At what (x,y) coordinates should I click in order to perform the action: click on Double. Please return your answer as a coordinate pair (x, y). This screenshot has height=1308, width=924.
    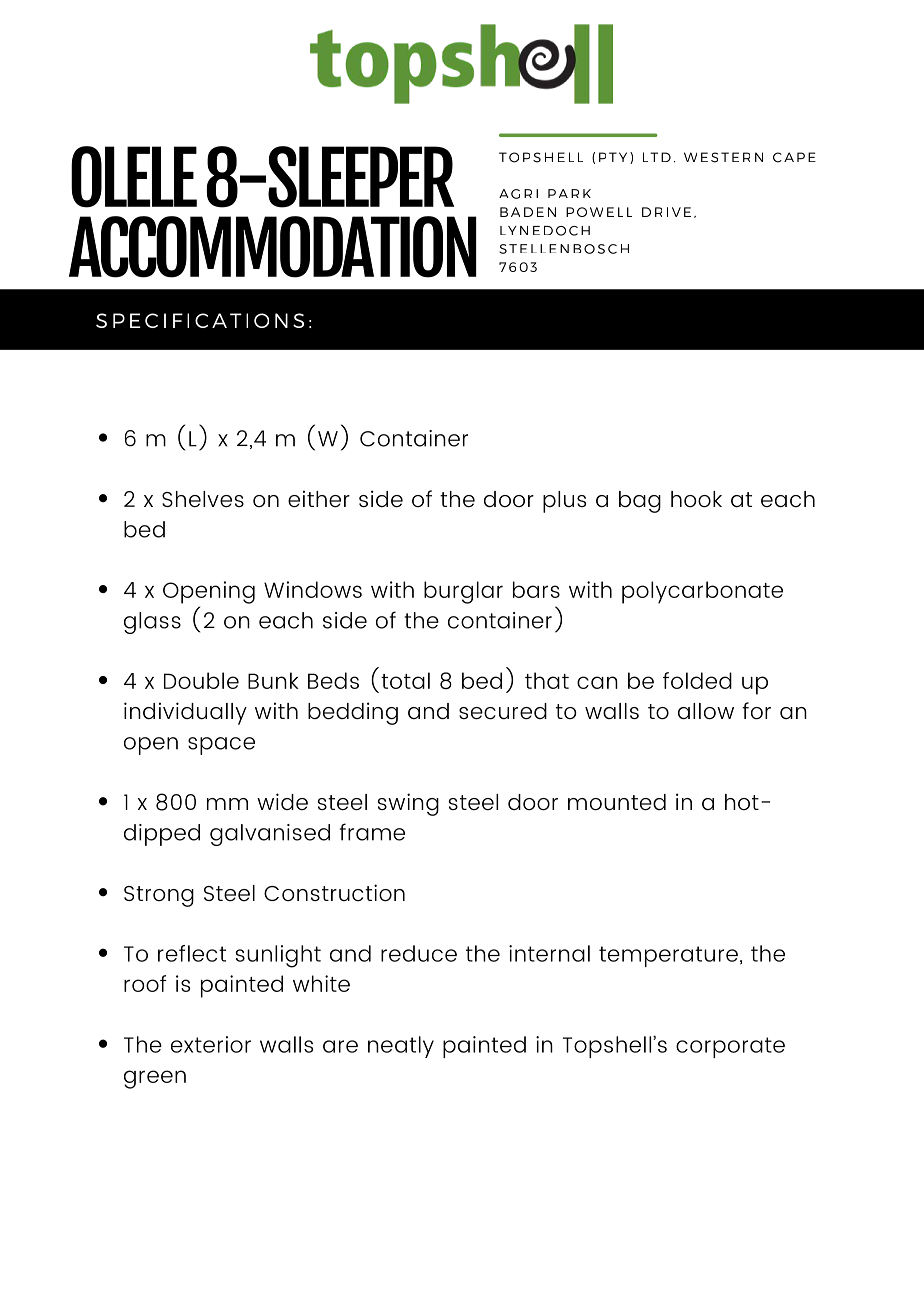
    Looking at the image, I should click on (201, 680).
